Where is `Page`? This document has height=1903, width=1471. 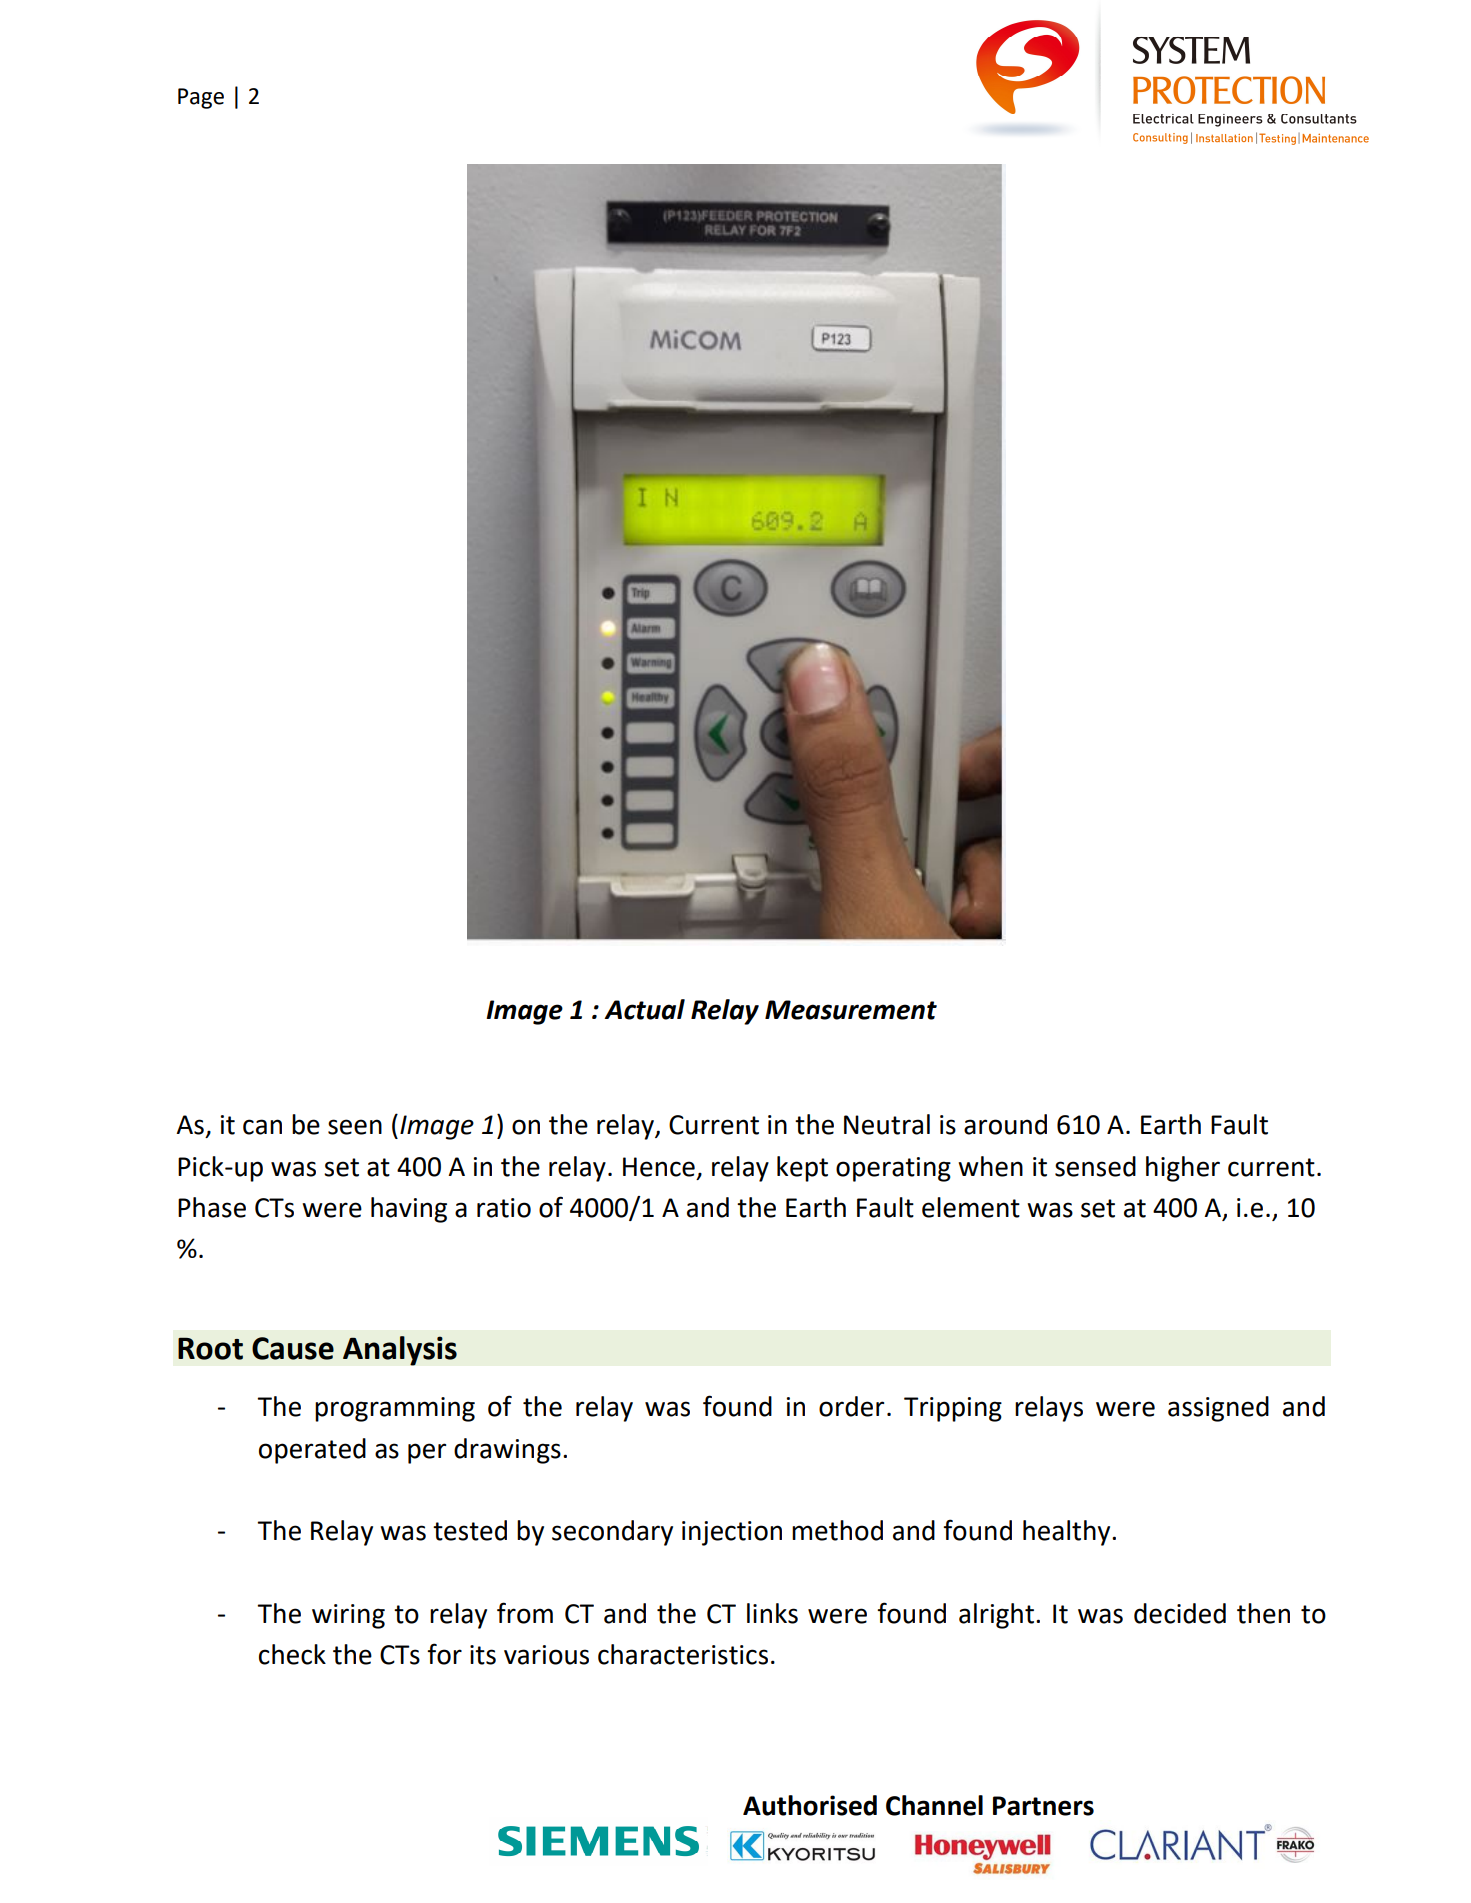 Page is located at coordinates (201, 98).
